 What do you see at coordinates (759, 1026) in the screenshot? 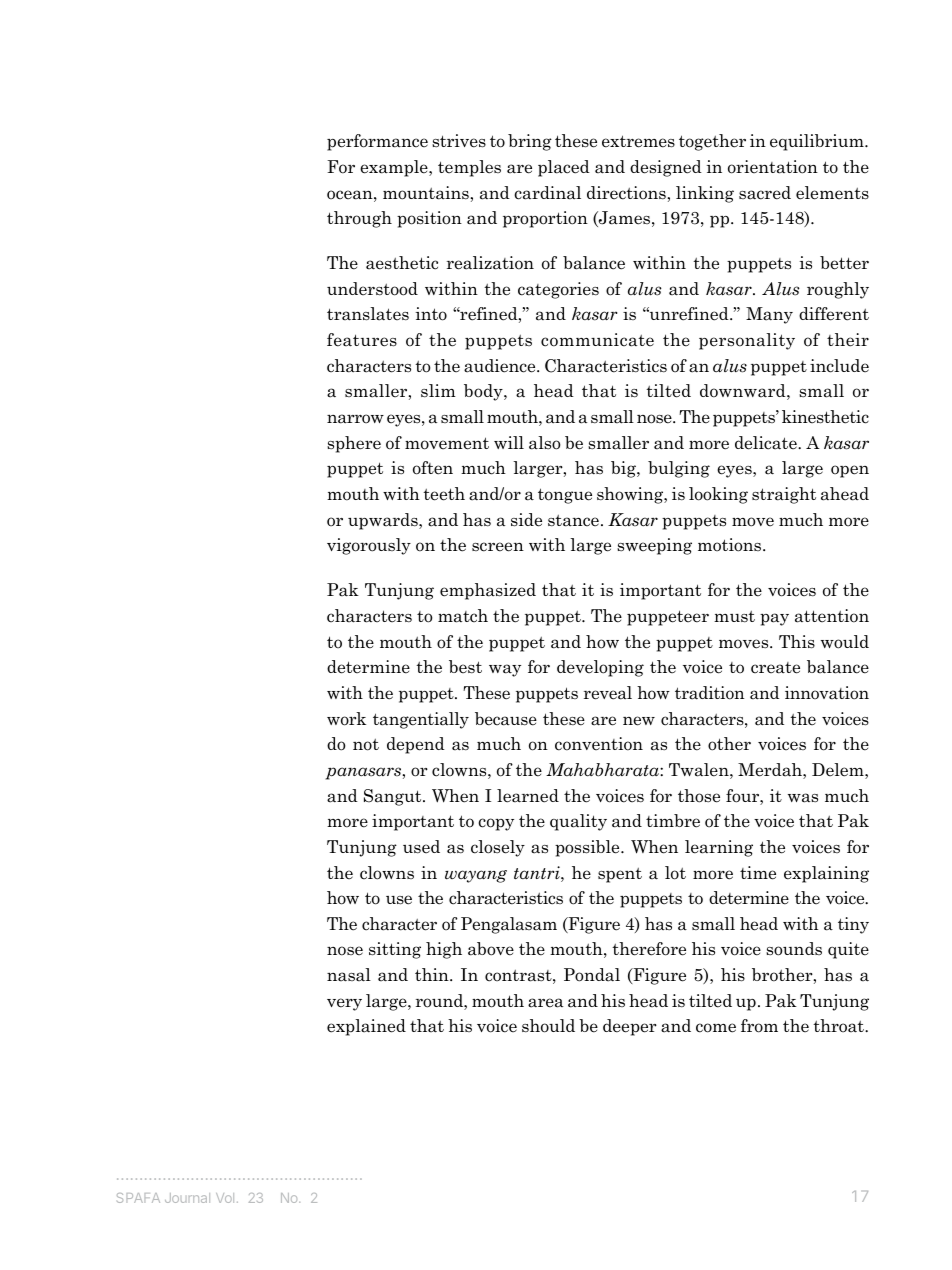
I see `from` at bounding box center [759, 1026].
